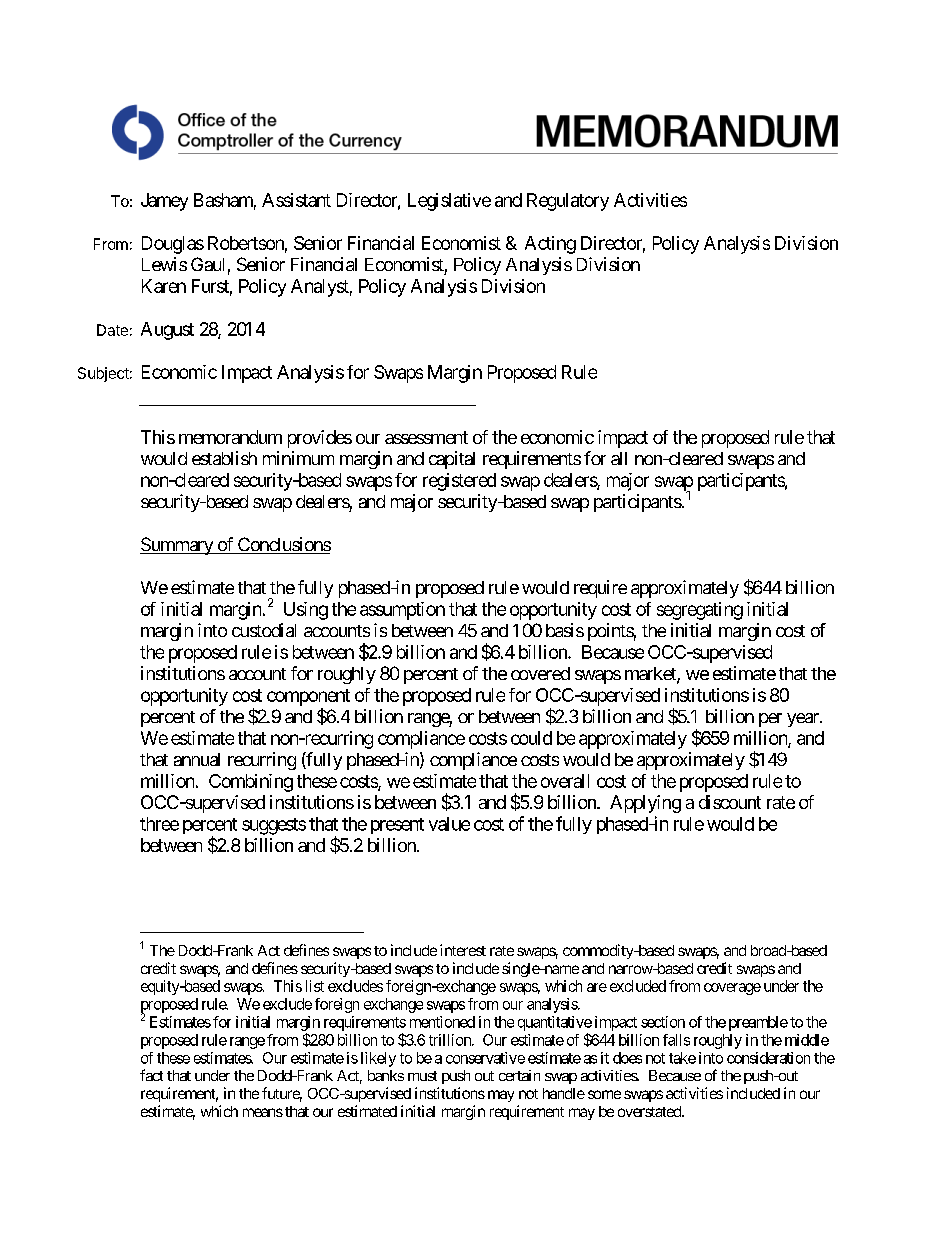  I want to click on interest, so click(463, 950).
